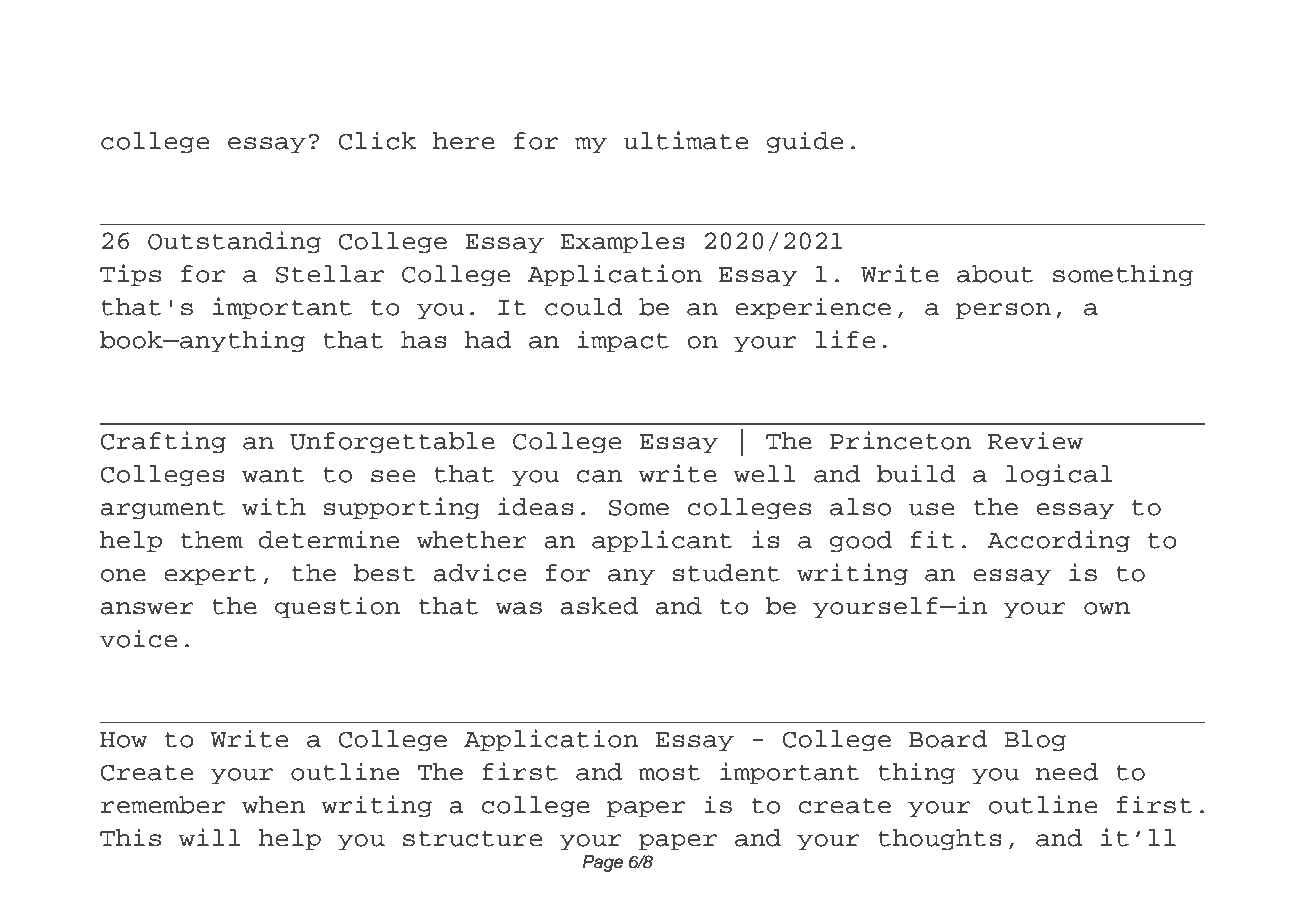 This screenshot has height=924, width=1311. What do you see at coordinates (685, 140) in the screenshot?
I see `ultimate` at bounding box center [685, 140].
